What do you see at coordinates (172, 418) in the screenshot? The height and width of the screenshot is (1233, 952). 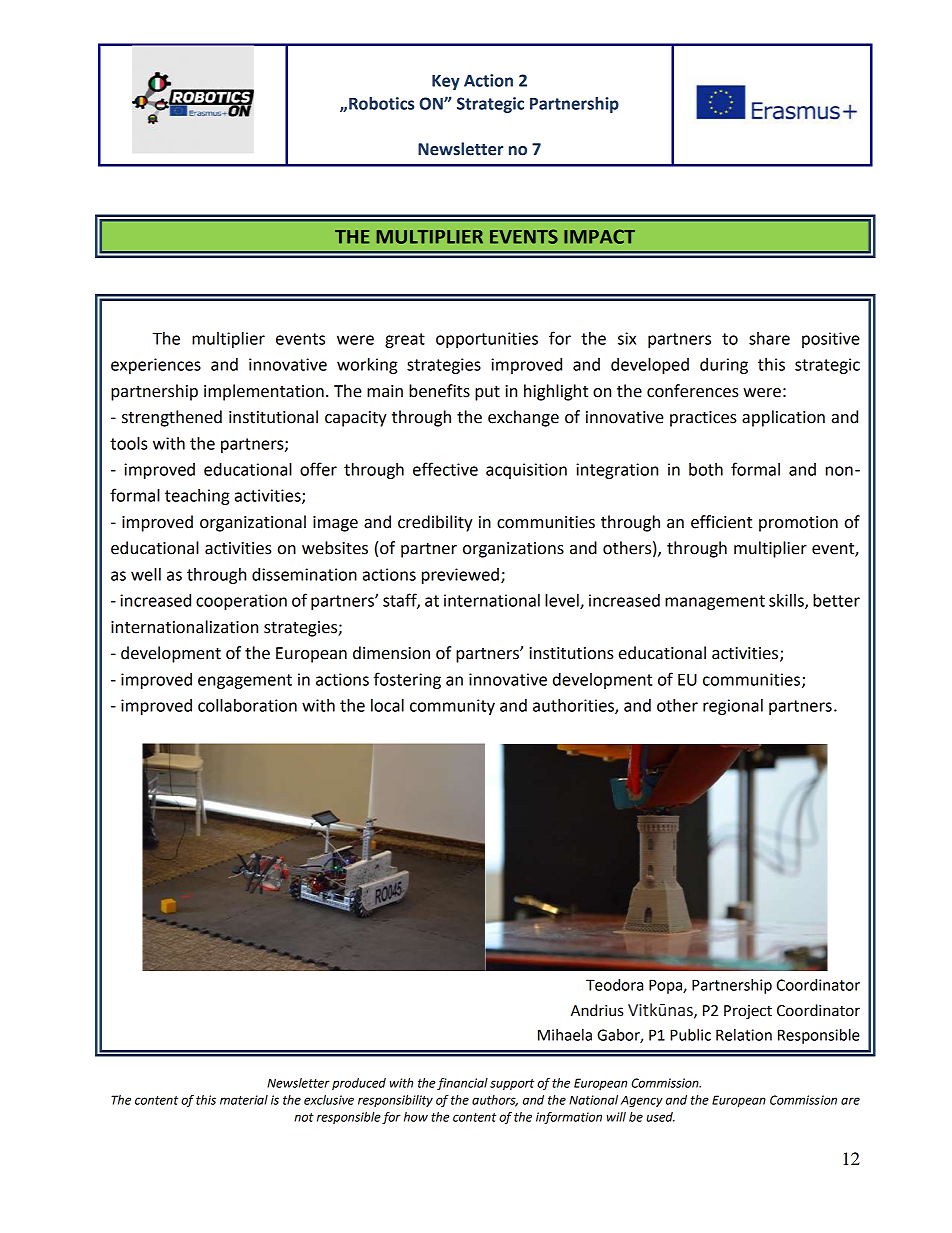 I see `strengthened` at bounding box center [172, 418].
